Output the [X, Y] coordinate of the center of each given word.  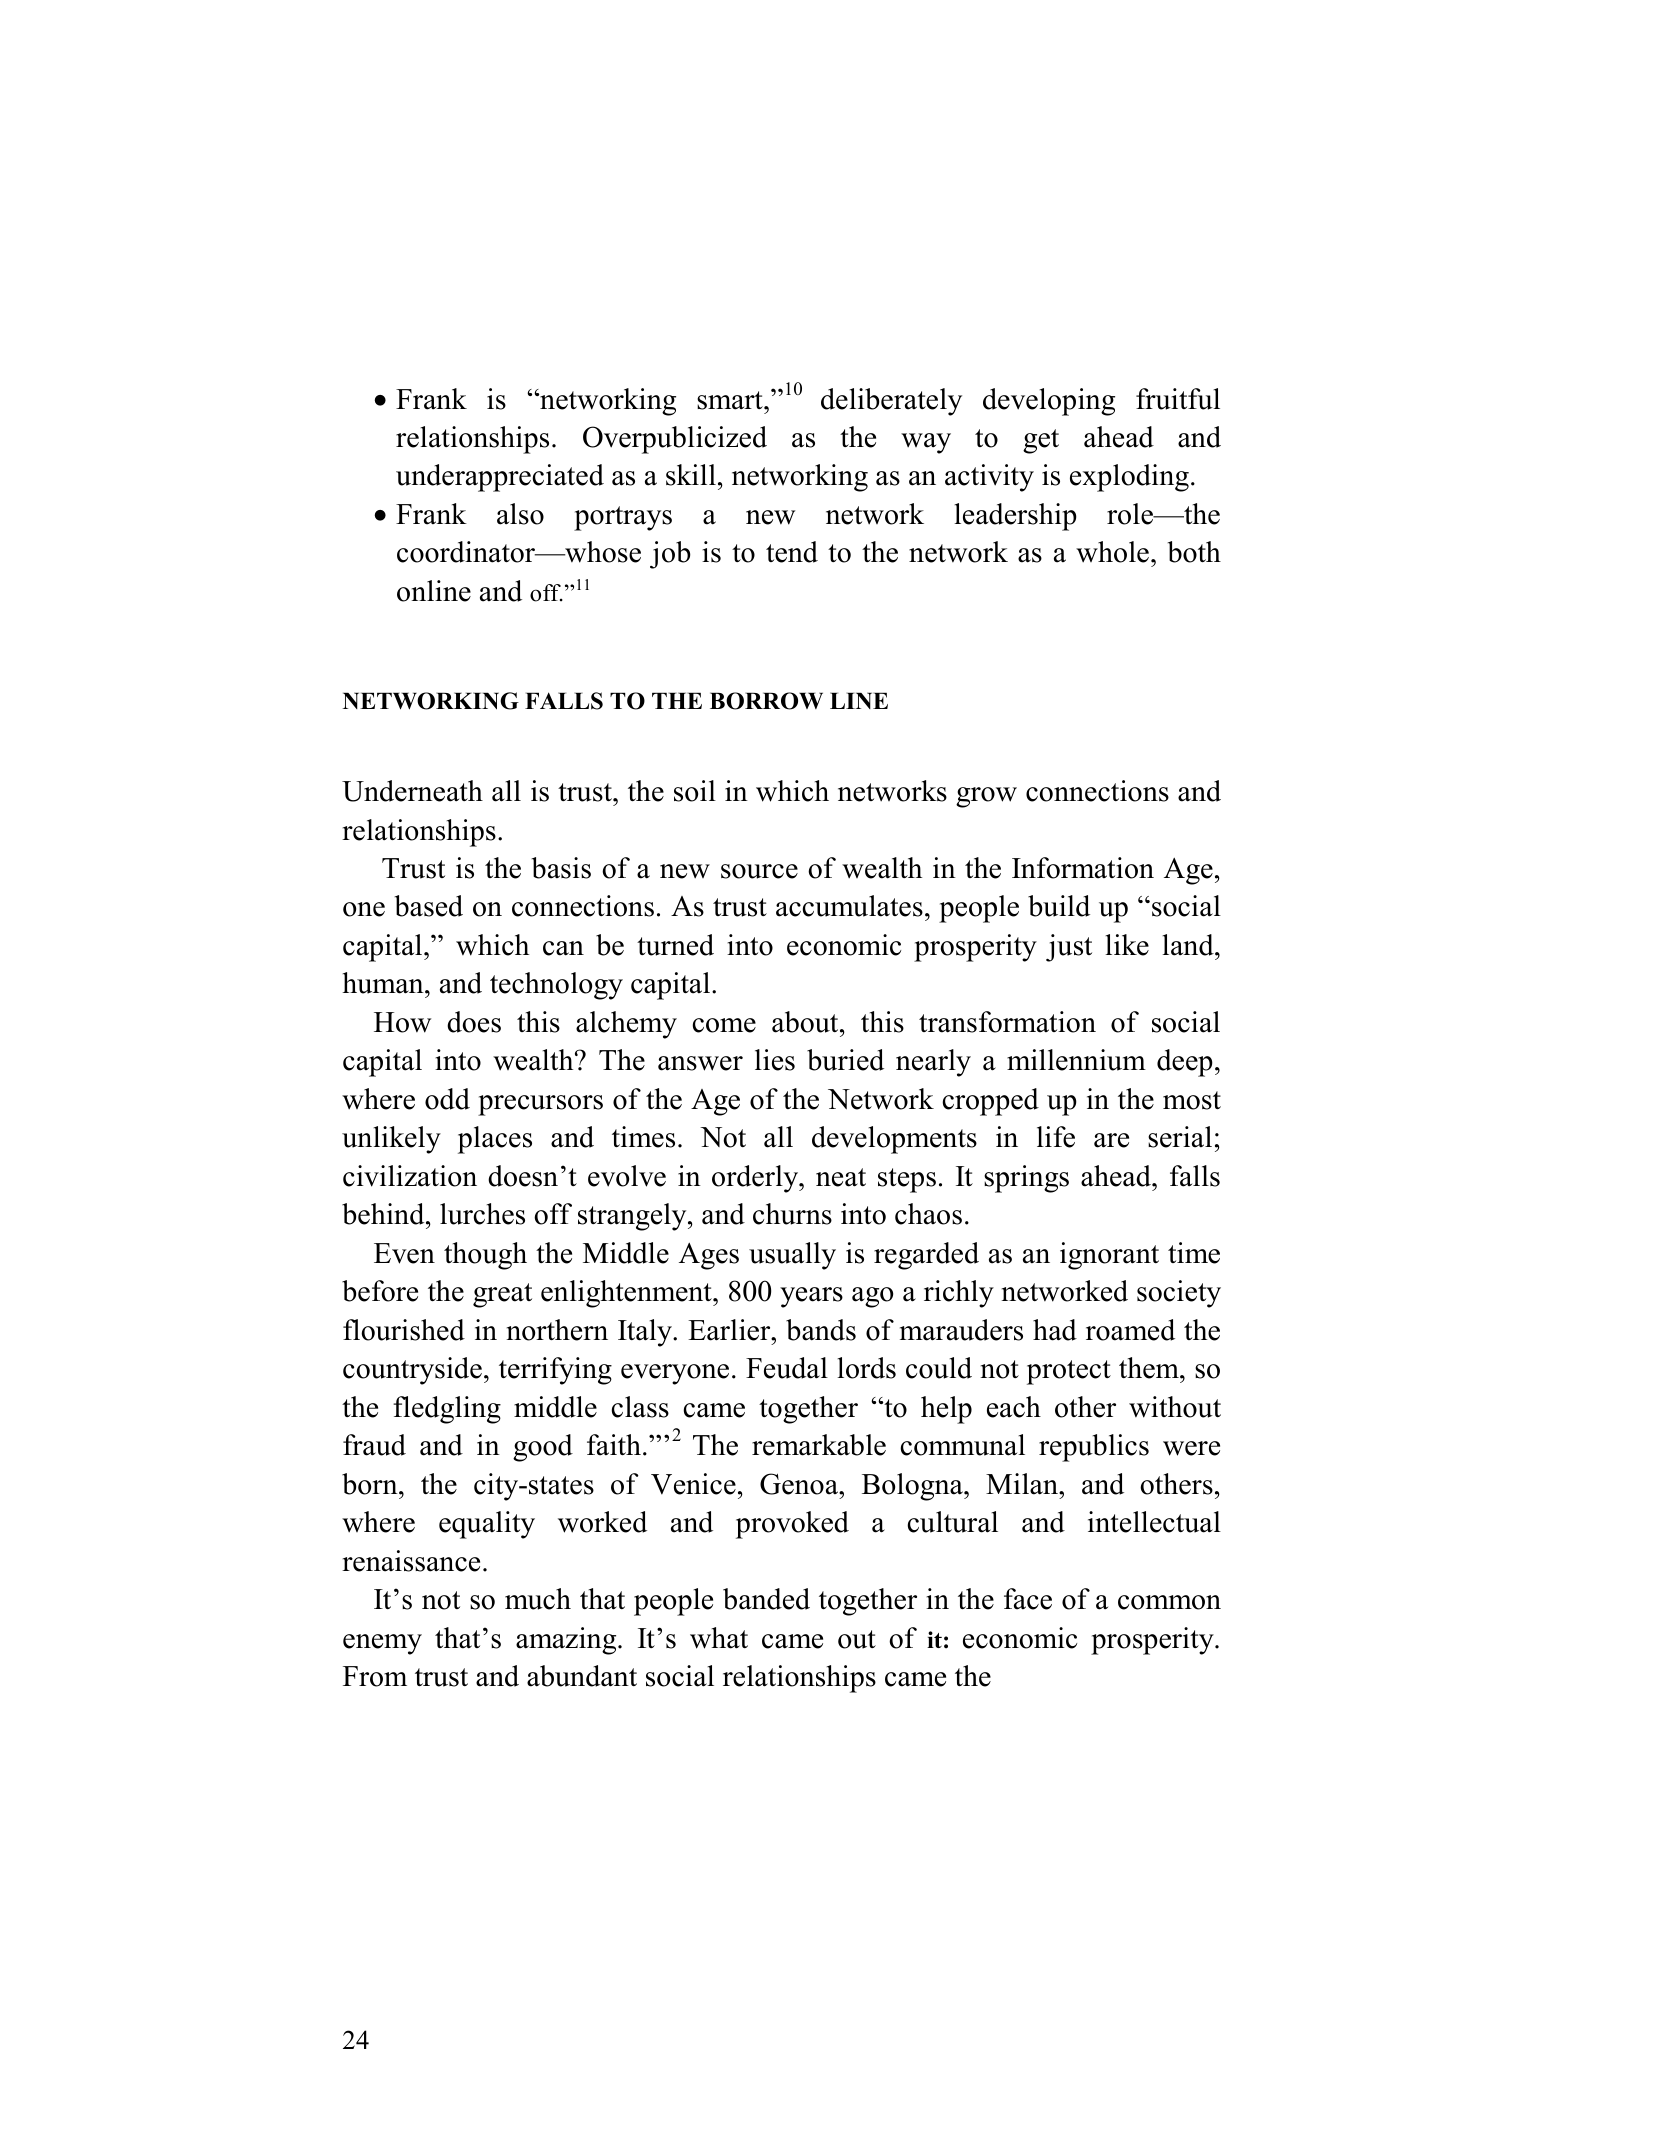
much [538, 1599]
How [402, 1022]
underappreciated [500, 478]
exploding [1129, 478]
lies [775, 1060]
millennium [1076, 1060]
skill [691, 475]
